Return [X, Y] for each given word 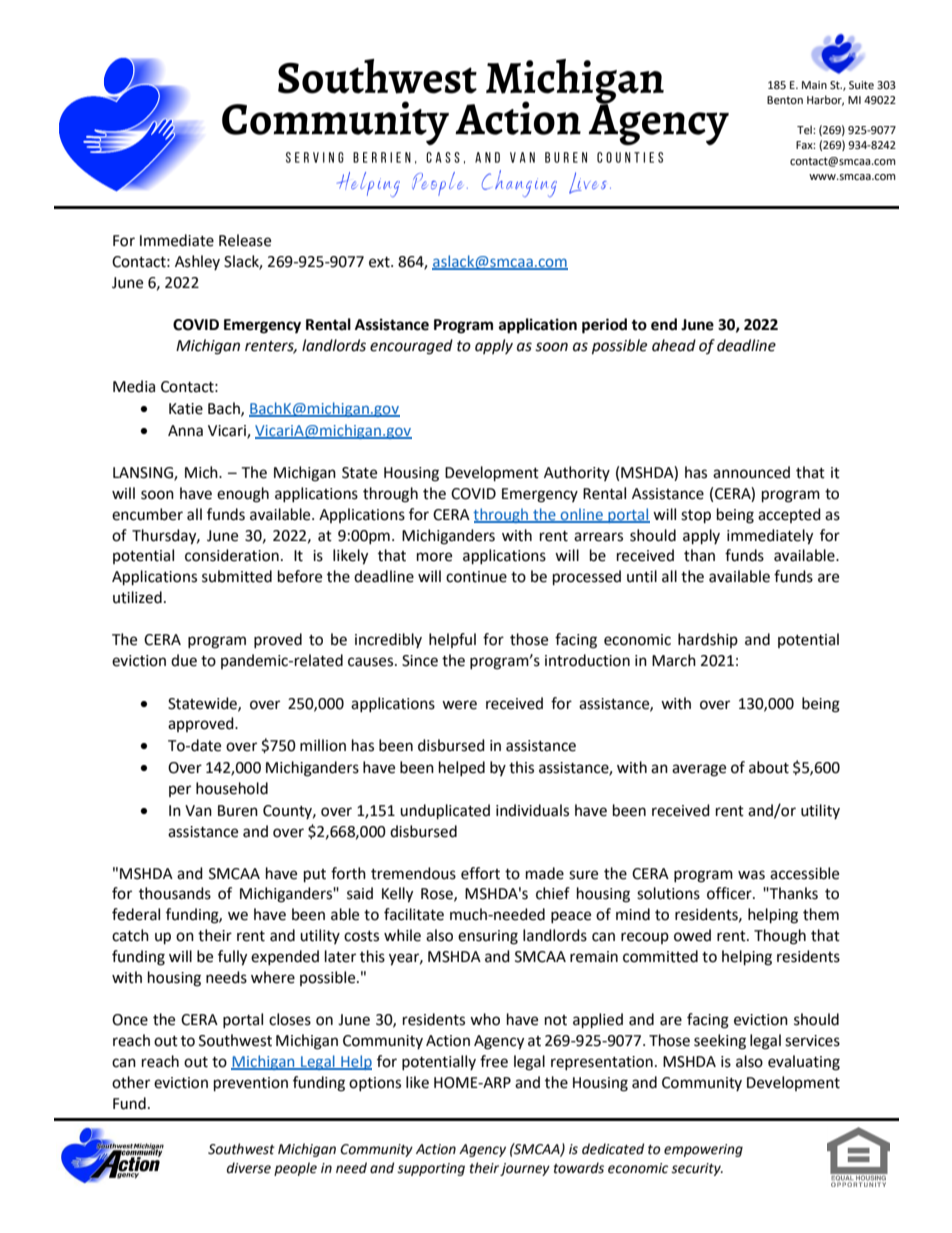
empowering [703, 1150]
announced [751, 472]
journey [525, 1169]
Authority [577, 473]
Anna [185, 431]
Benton [785, 100]
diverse [249, 1168]
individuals [532, 810]
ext [380, 262]
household [232, 788]
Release [245, 240]
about [769, 767]
